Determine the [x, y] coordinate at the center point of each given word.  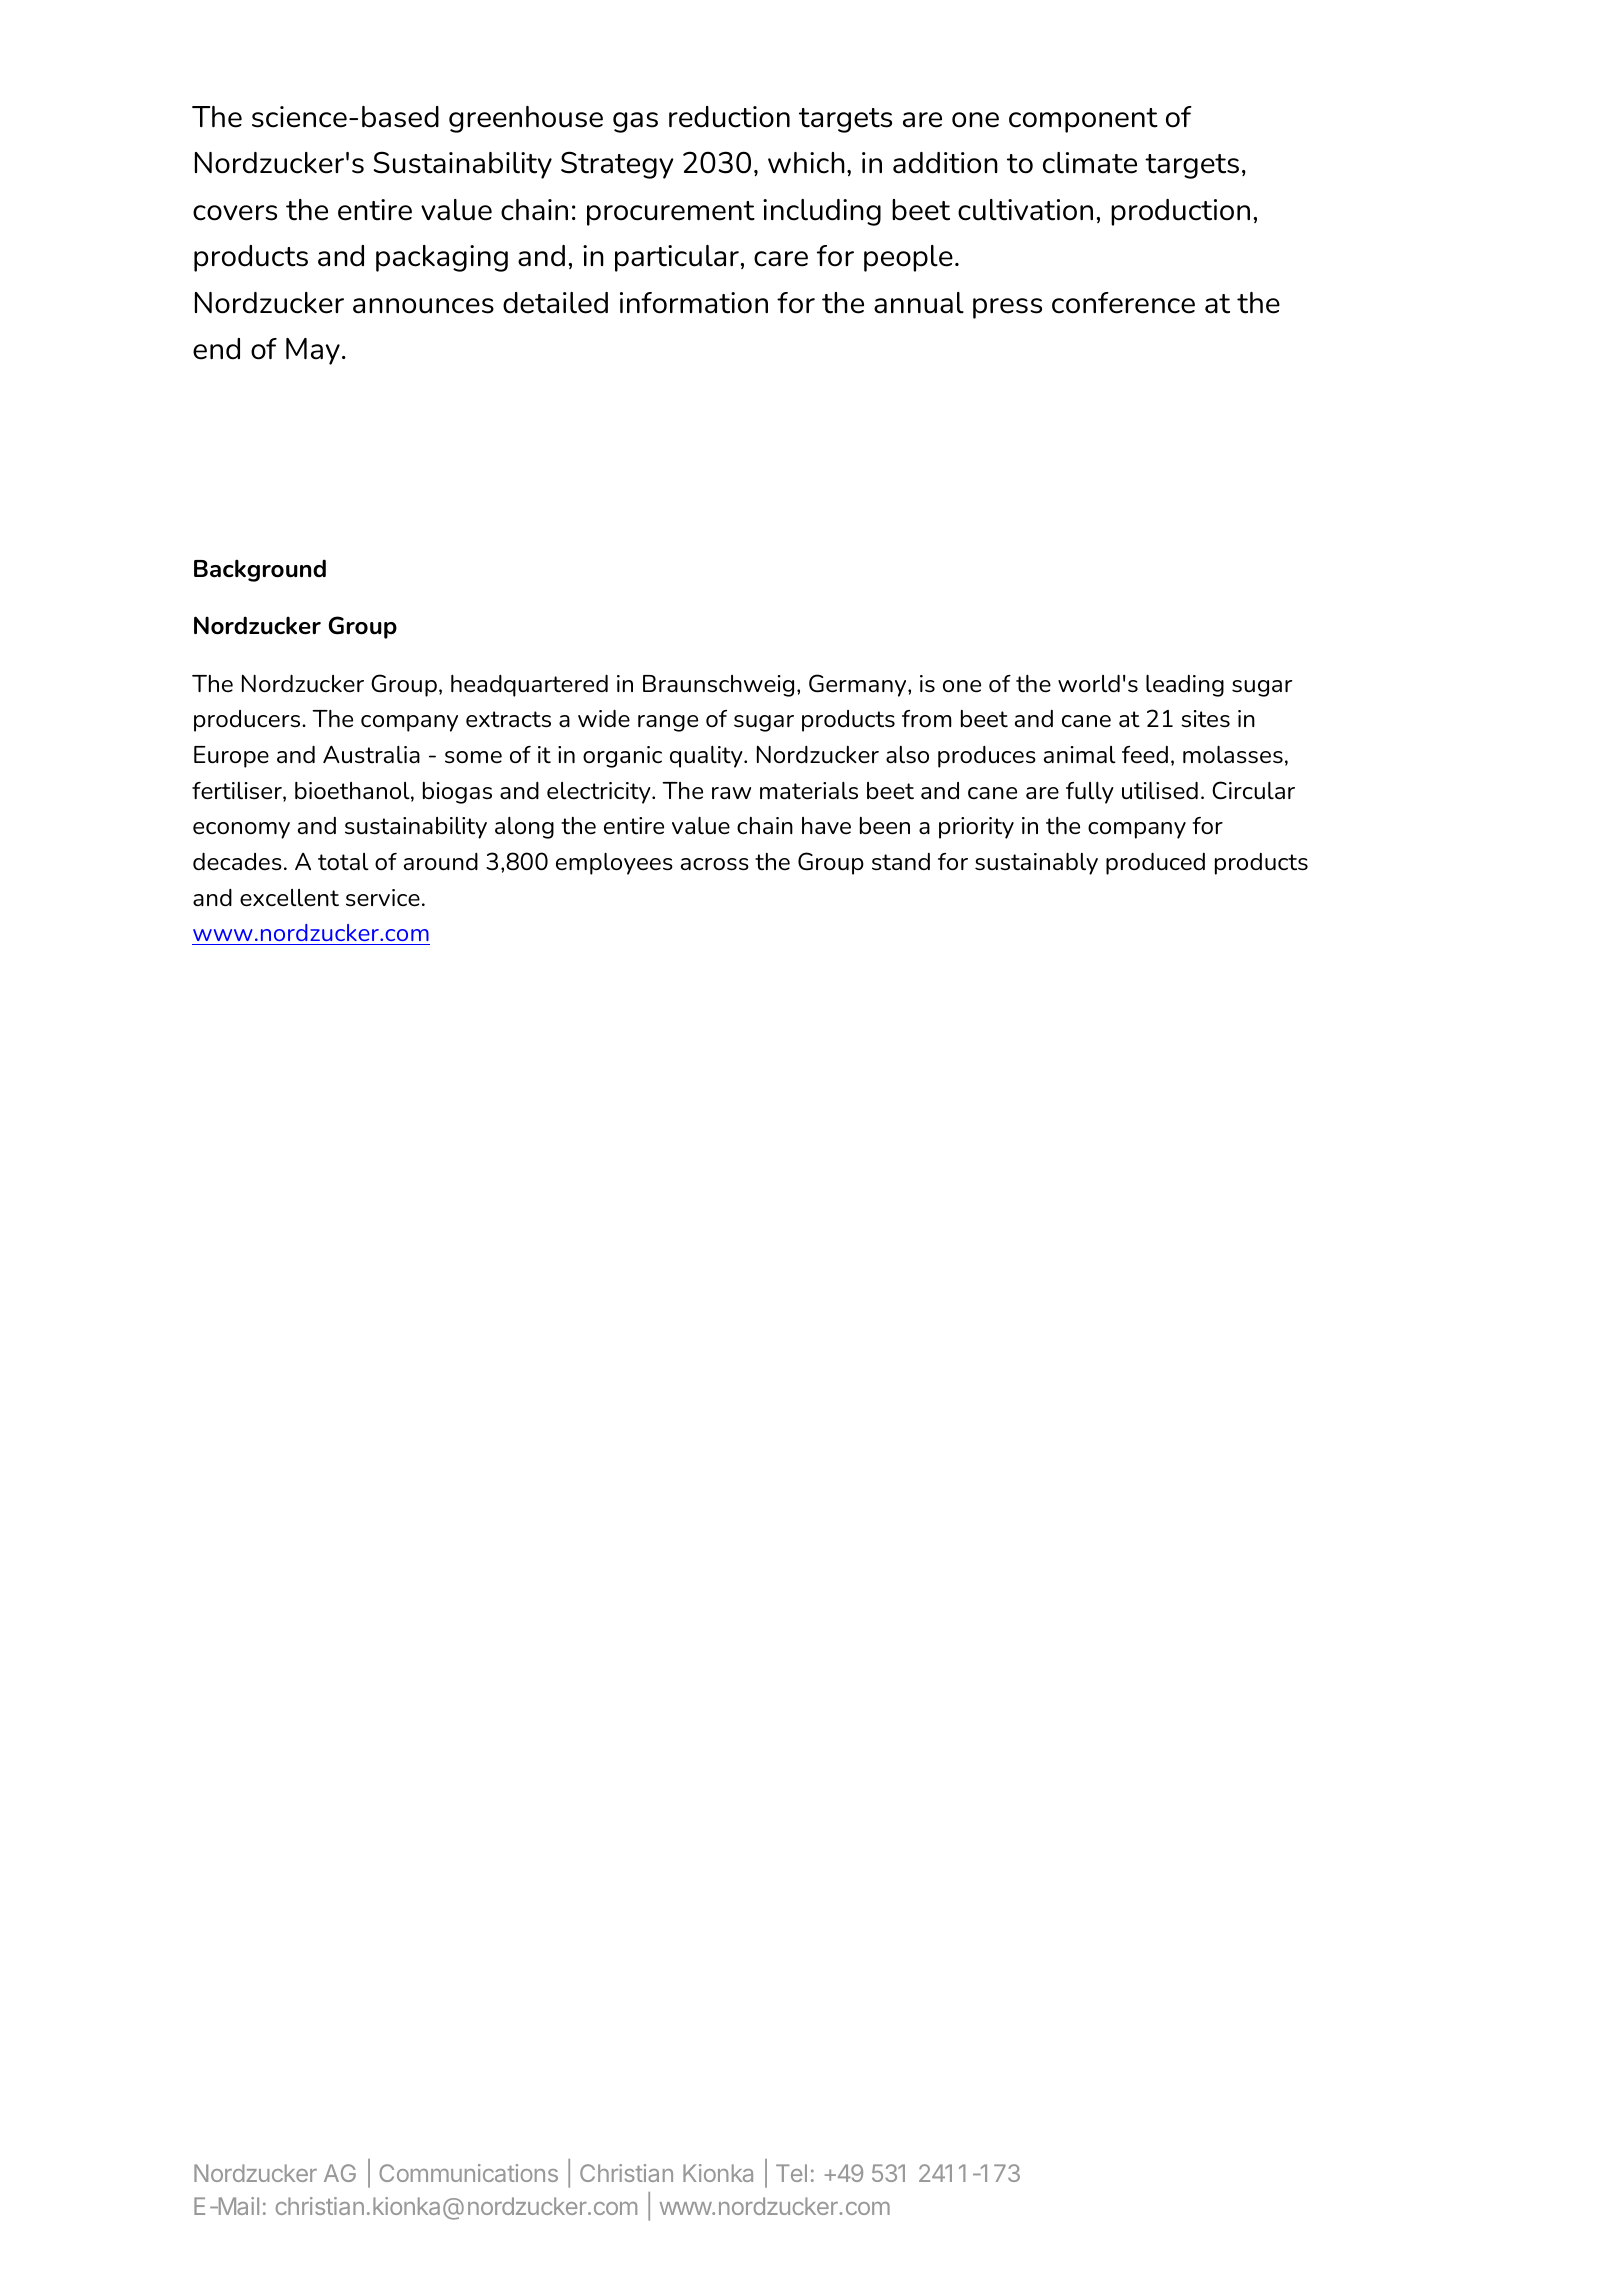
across [715, 864]
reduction [729, 117]
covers [235, 213]
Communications [468, 2173]
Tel [791, 2173]
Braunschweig [718, 686]
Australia [371, 755]
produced [1155, 863]
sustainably [1036, 863]
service [383, 898]
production [1180, 212]
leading [1185, 685]
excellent [289, 898]
